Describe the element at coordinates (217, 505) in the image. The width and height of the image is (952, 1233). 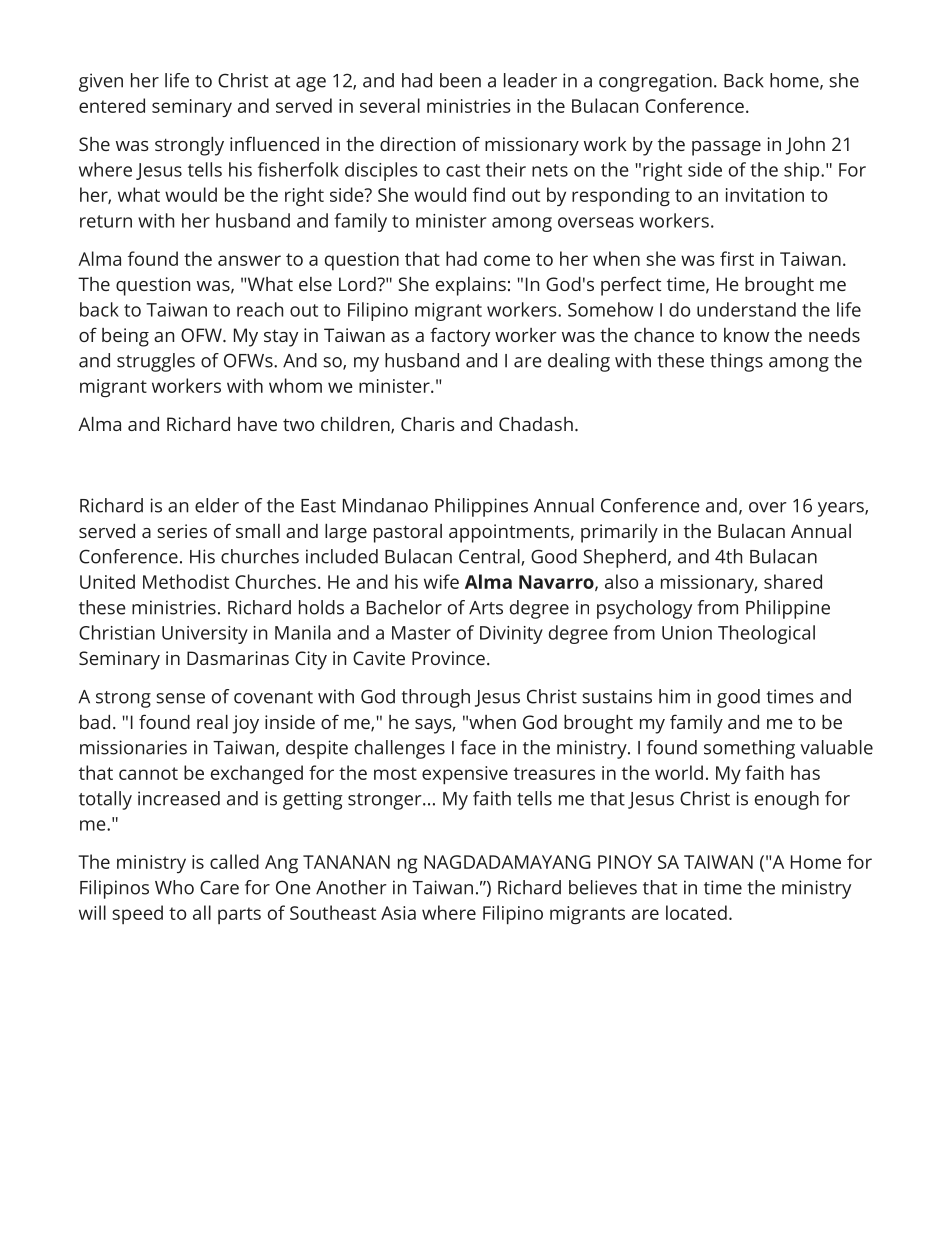
I see `elder` at that location.
